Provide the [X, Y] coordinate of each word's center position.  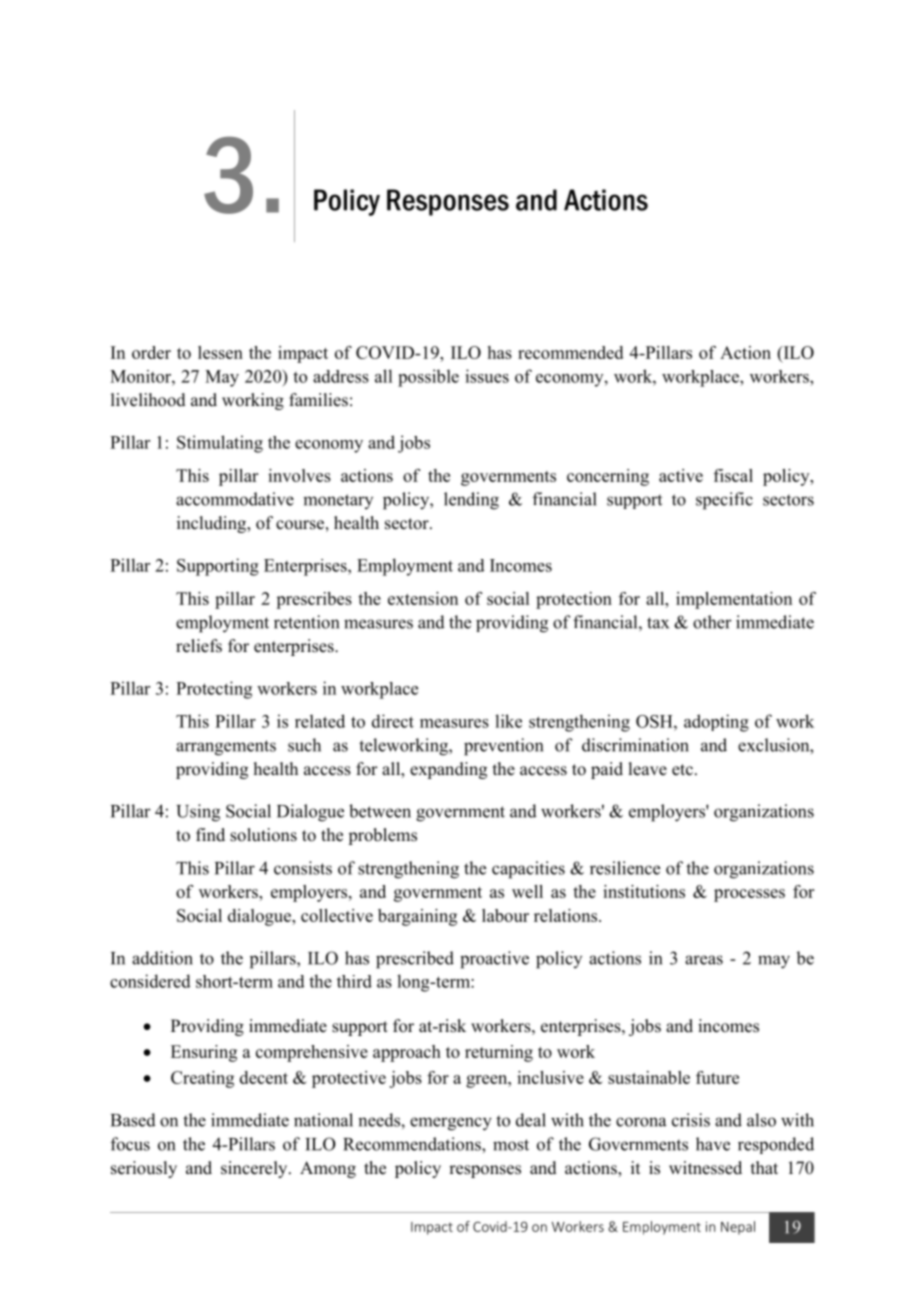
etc [682, 770]
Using [198, 813]
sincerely [255, 1169]
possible [428, 378]
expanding [448, 770]
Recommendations [413, 1144]
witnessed [705, 1168]
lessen [220, 352]
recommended [570, 352]
